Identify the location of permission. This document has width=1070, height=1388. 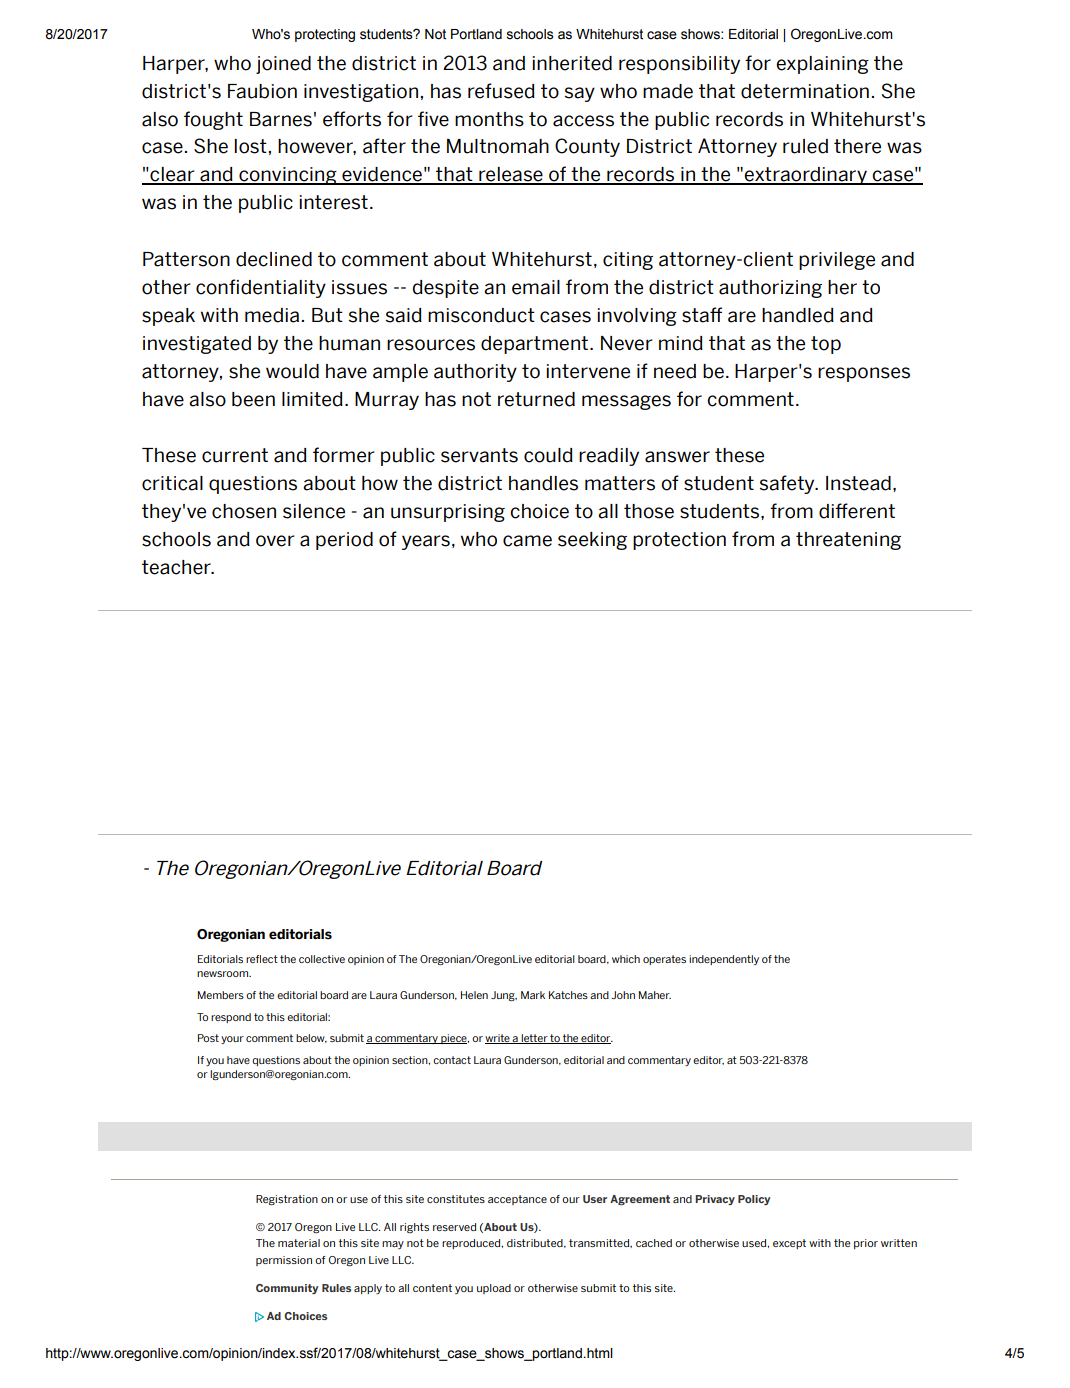
(284, 1261).
